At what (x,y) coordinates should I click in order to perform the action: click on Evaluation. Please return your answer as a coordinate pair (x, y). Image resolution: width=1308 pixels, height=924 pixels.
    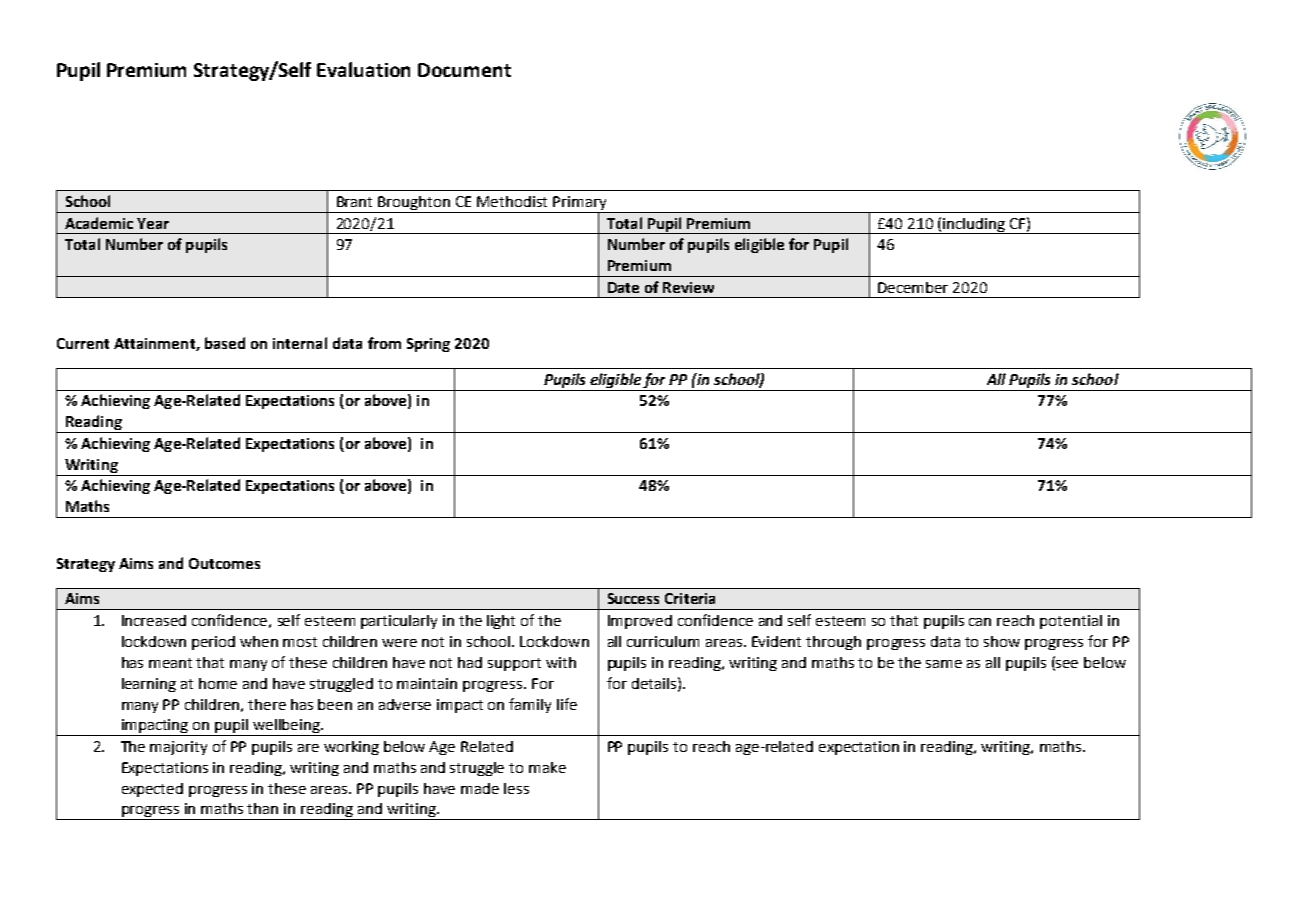
    Looking at the image, I should click on (363, 69).
